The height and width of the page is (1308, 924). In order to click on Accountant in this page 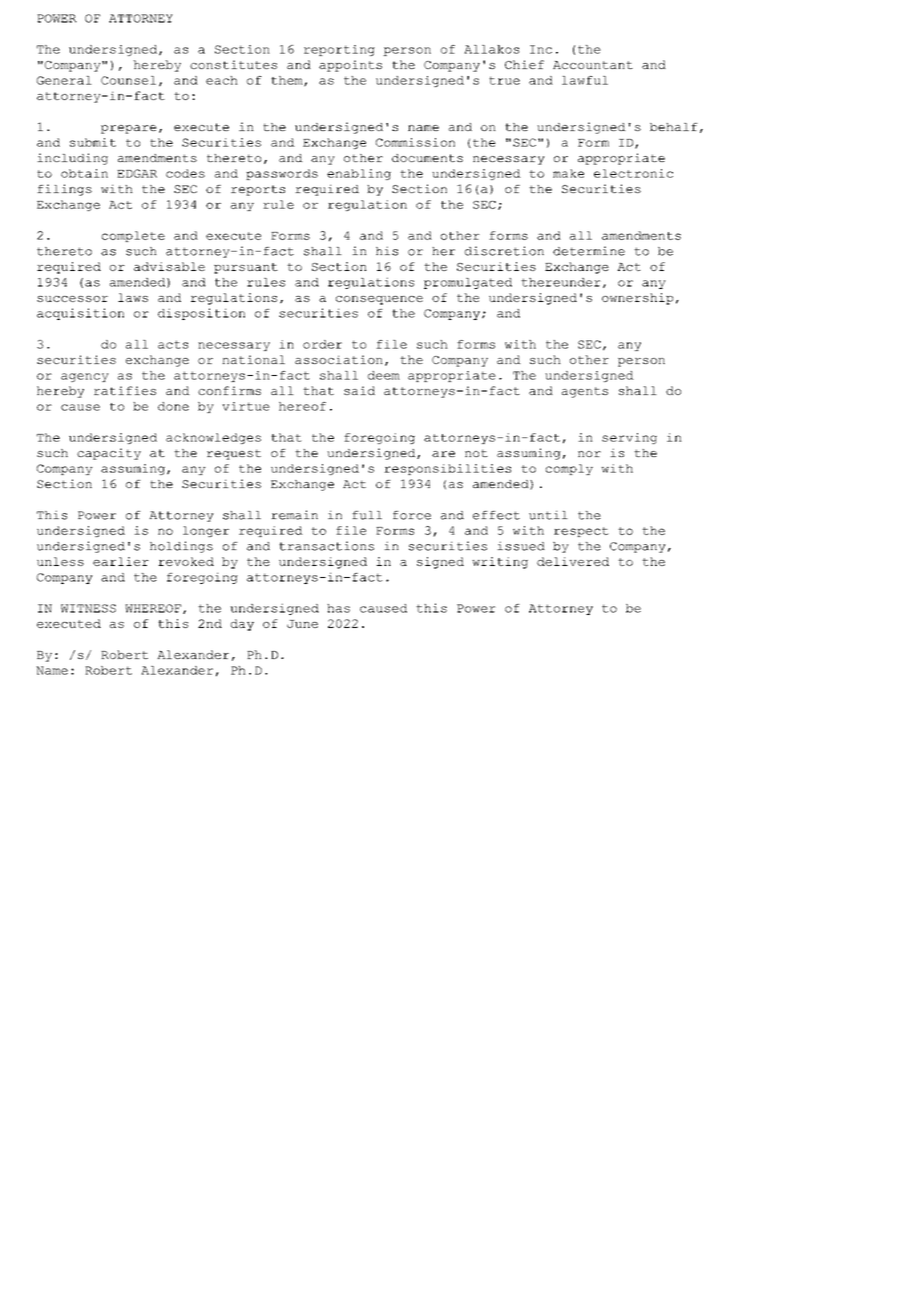, I will do `click(593, 65)`.
